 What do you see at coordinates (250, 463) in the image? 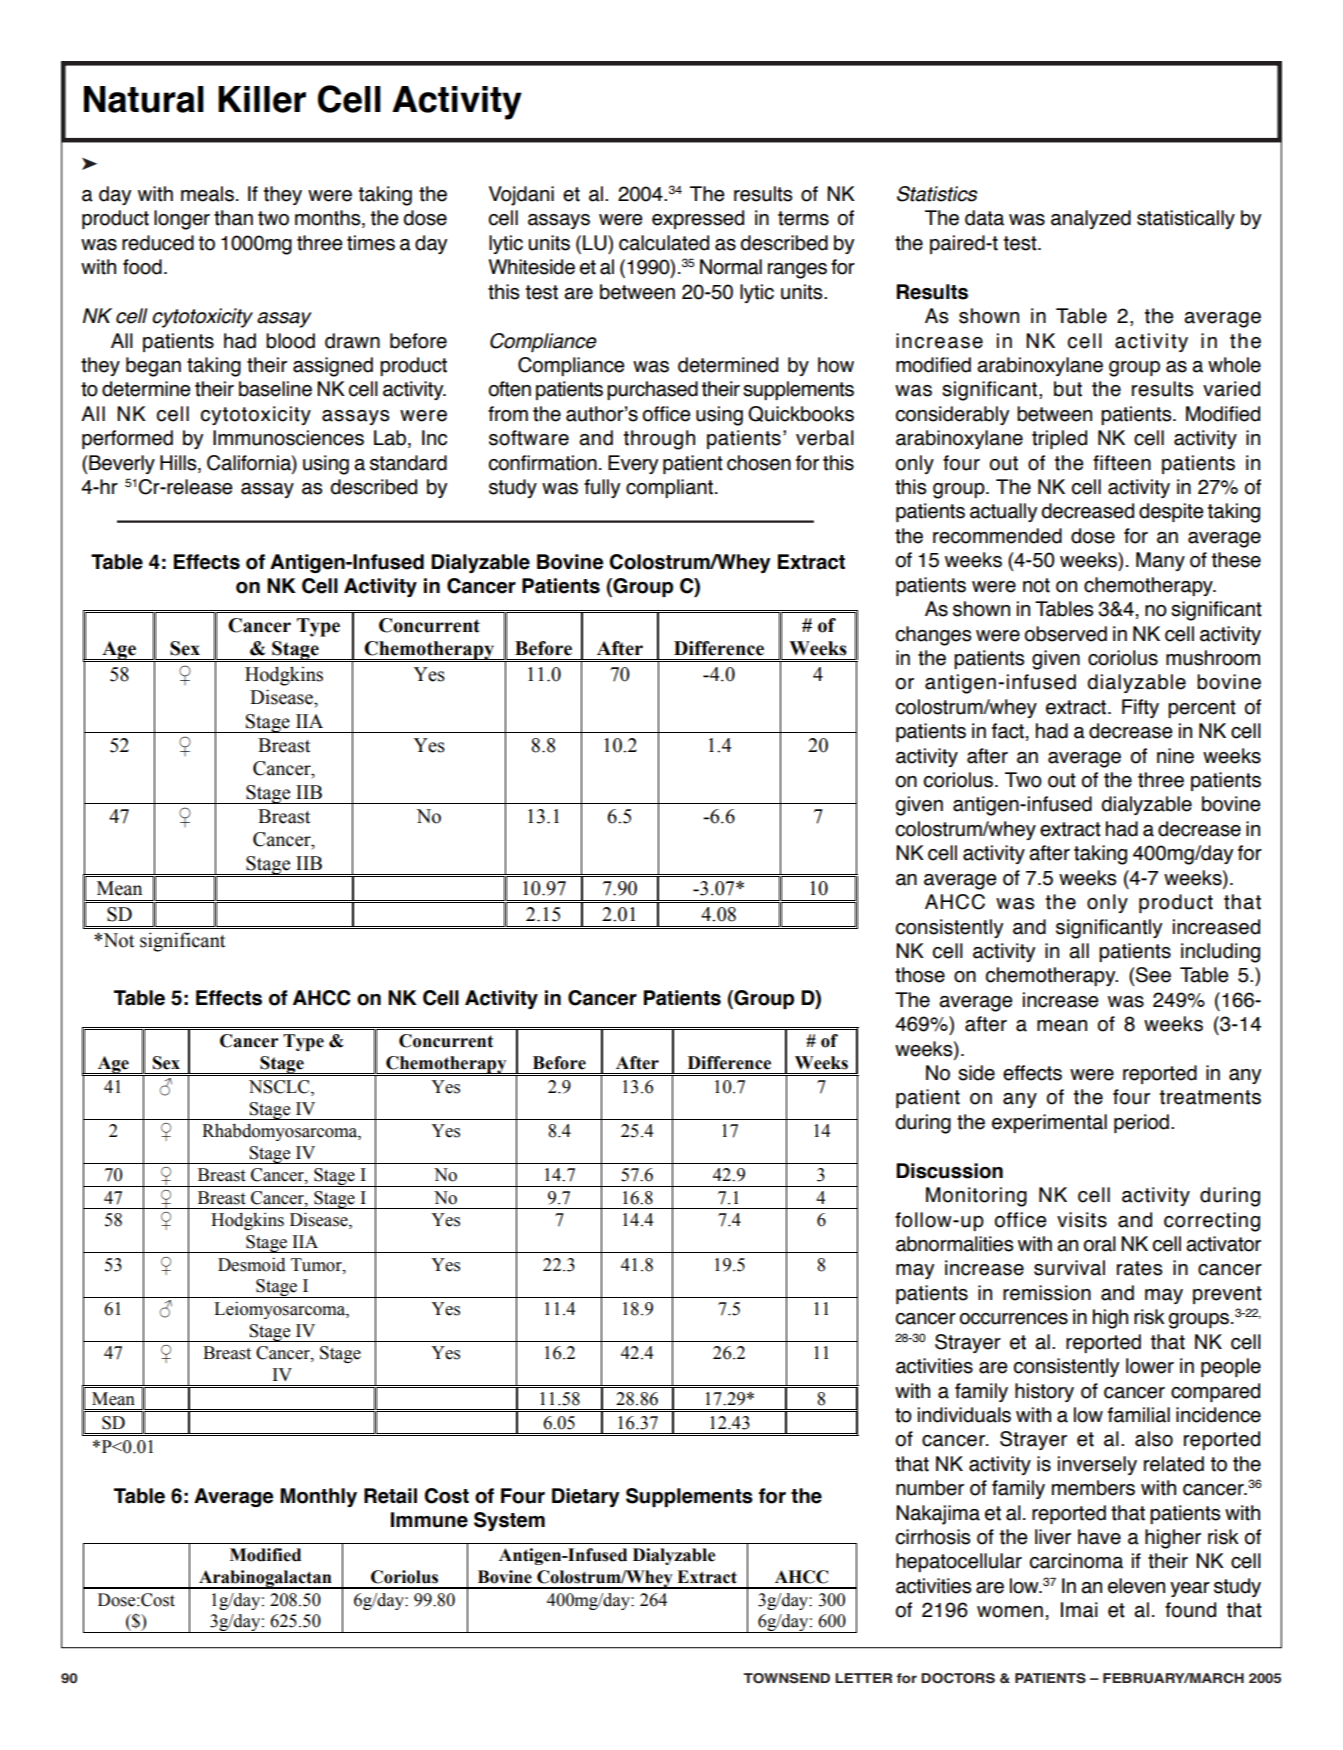
I see `California` at bounding box center [250, 463].
